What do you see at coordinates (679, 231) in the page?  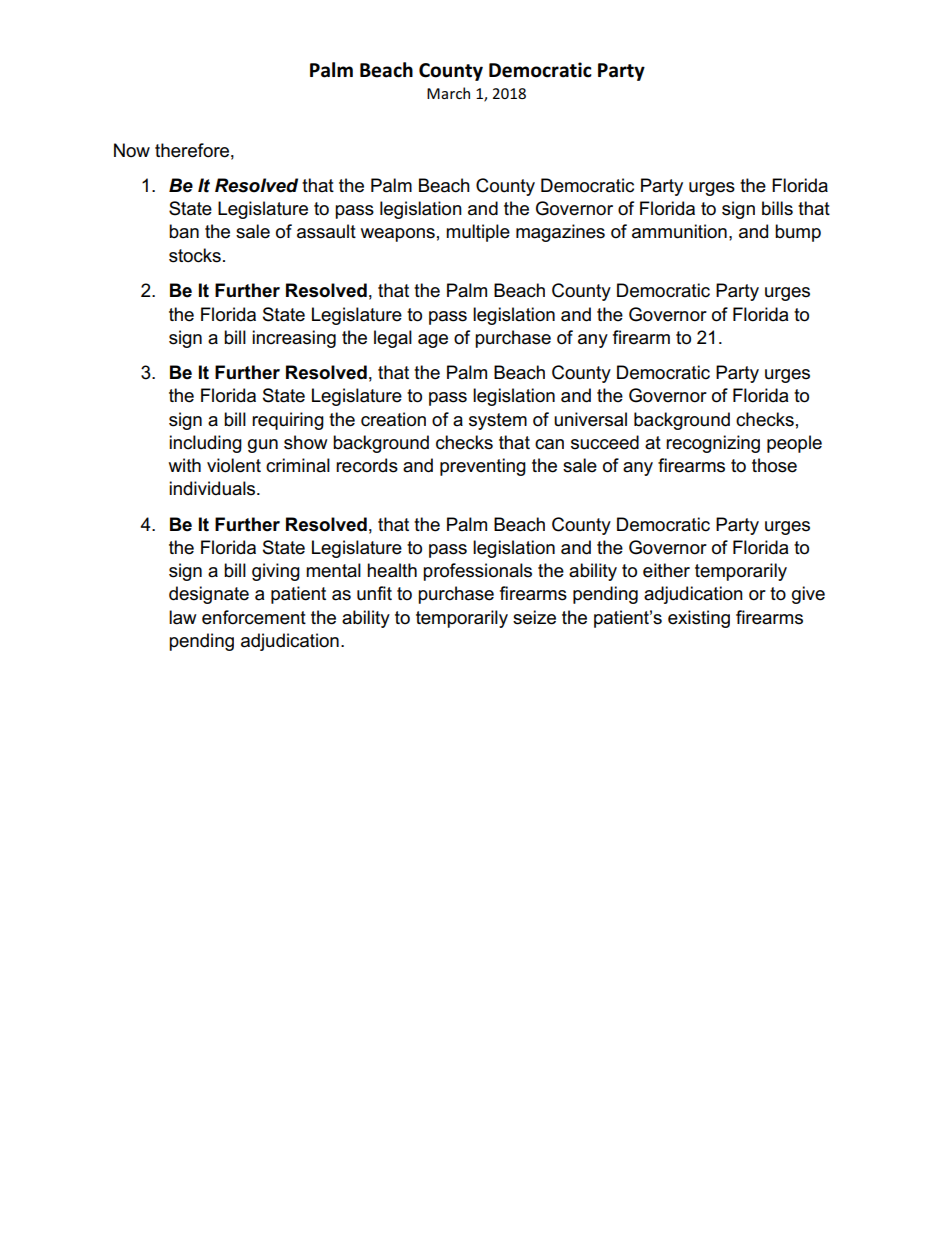 I see `ammunition` at bounding box center [679, 231].
